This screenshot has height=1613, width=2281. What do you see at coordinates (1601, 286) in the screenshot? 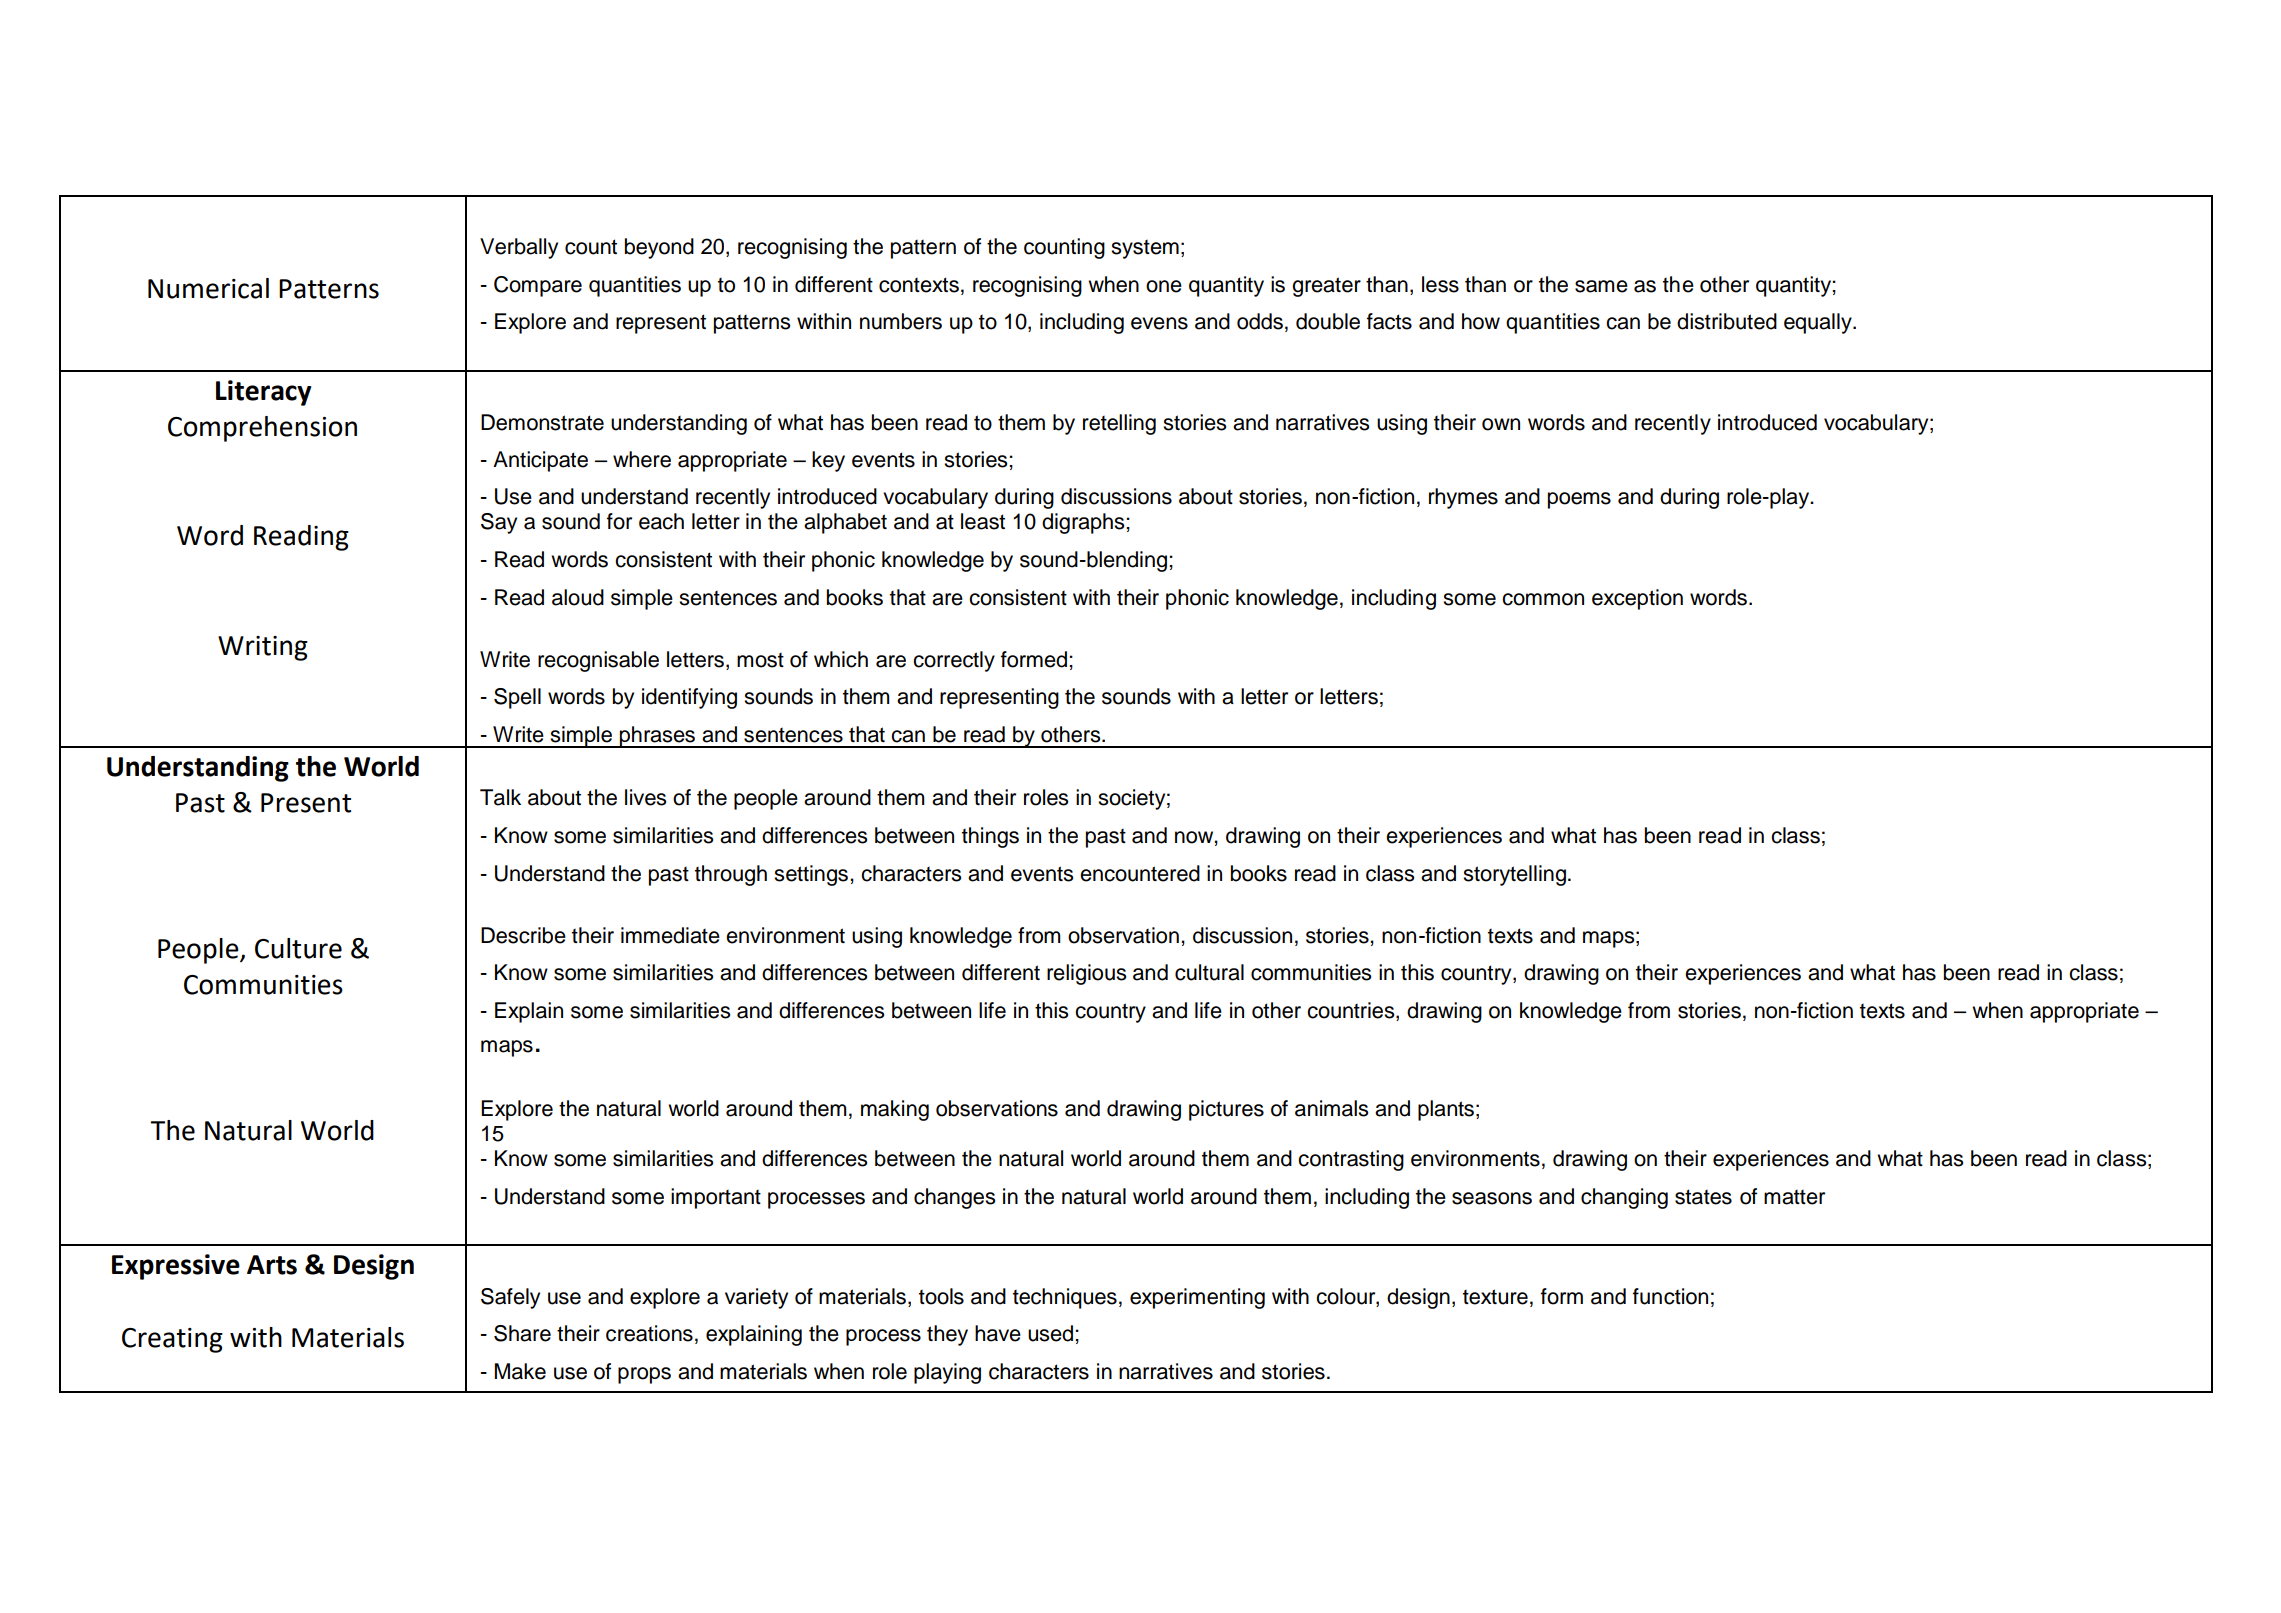
I see `same` at bounding box center [1601, 286].
